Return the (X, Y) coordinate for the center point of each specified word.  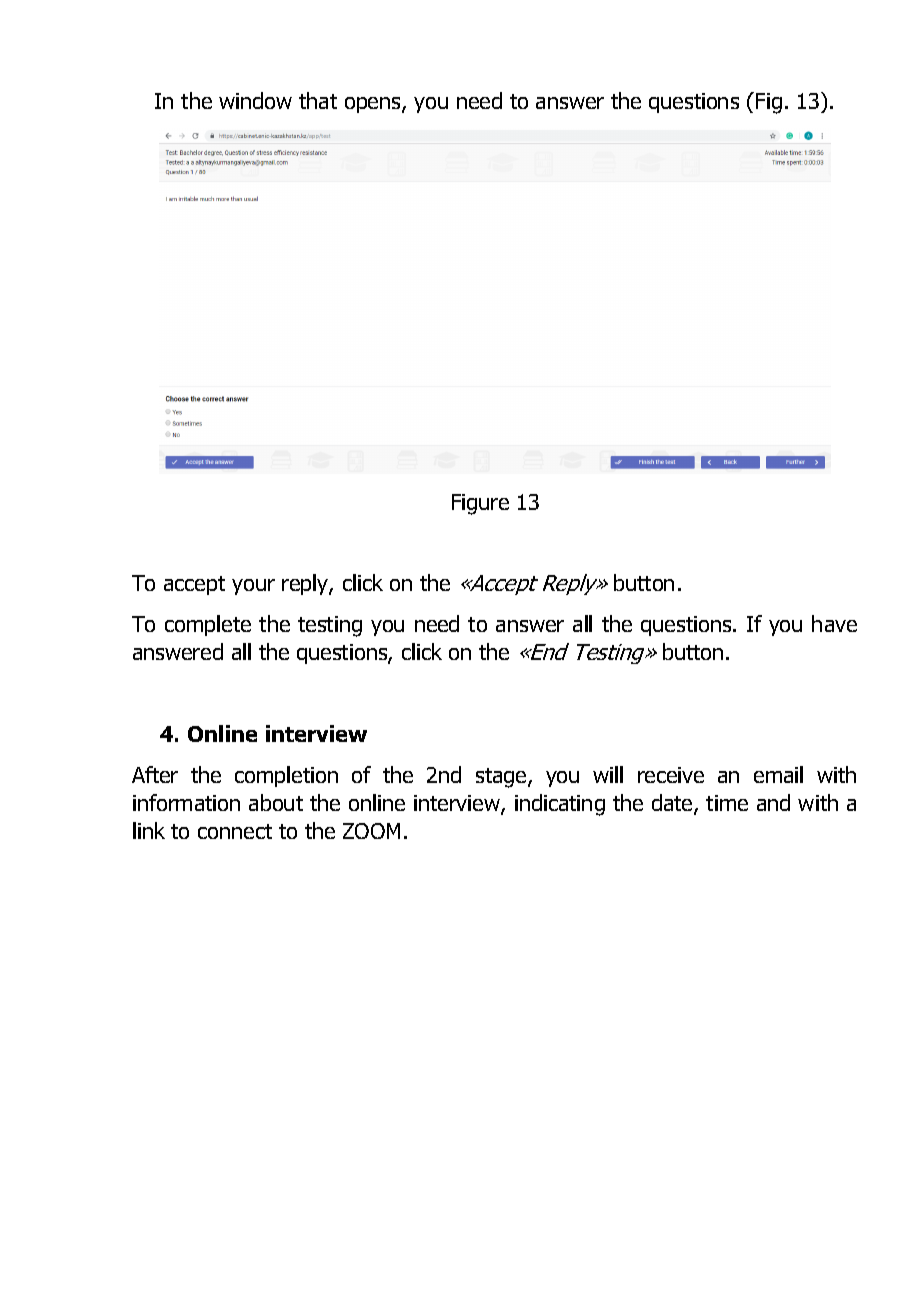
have (834, 623)
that (318, 100)
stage (502, 778)
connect (235, 831)
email (778, 774)
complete (208, 625)
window (255, 100)
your (253, 587)
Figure (480, 504)
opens (374, 105)
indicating (560, 805)
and (773, 802)
